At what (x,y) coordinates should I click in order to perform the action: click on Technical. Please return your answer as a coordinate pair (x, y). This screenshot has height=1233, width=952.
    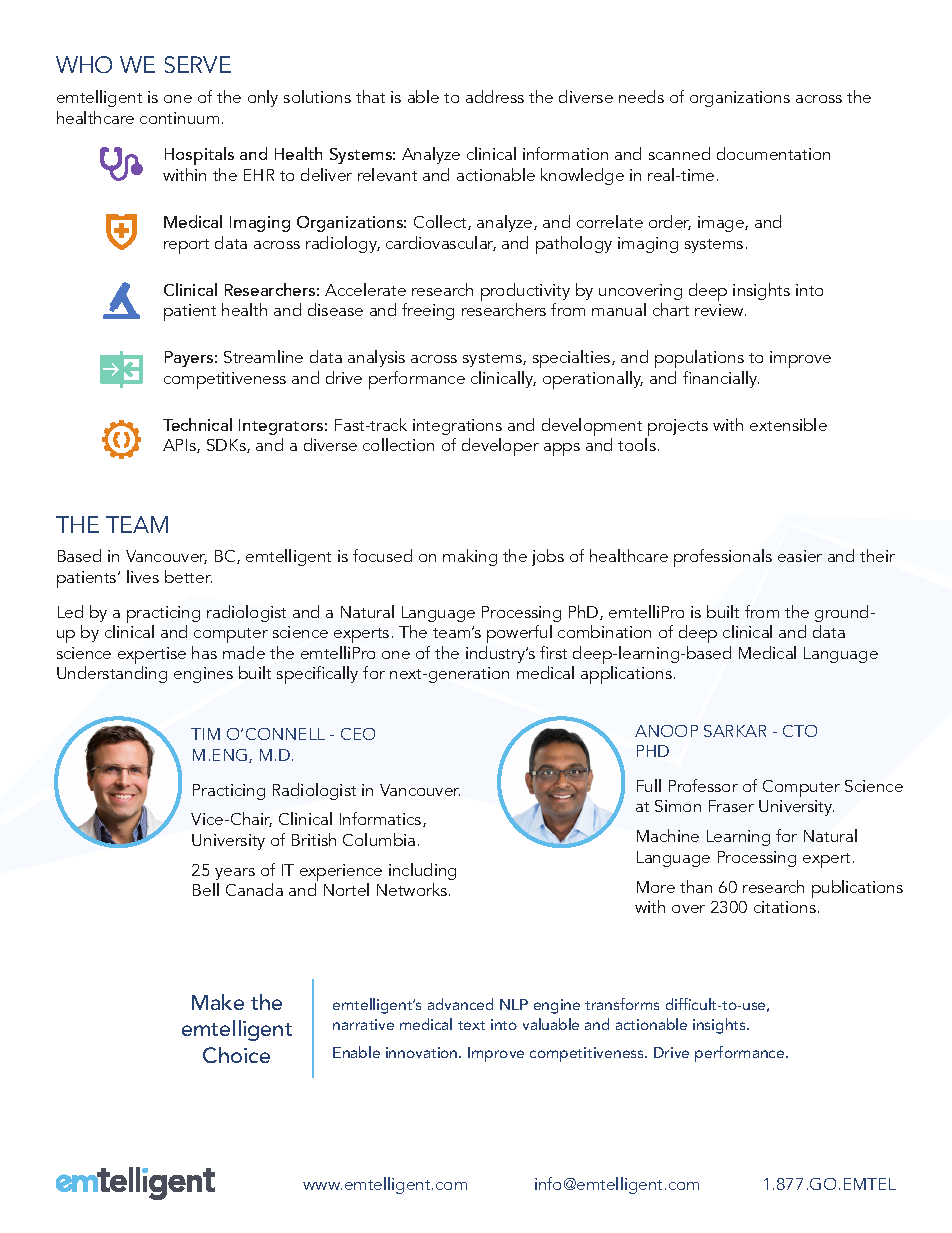
    Looking at the image, I should click on (197, 424).
